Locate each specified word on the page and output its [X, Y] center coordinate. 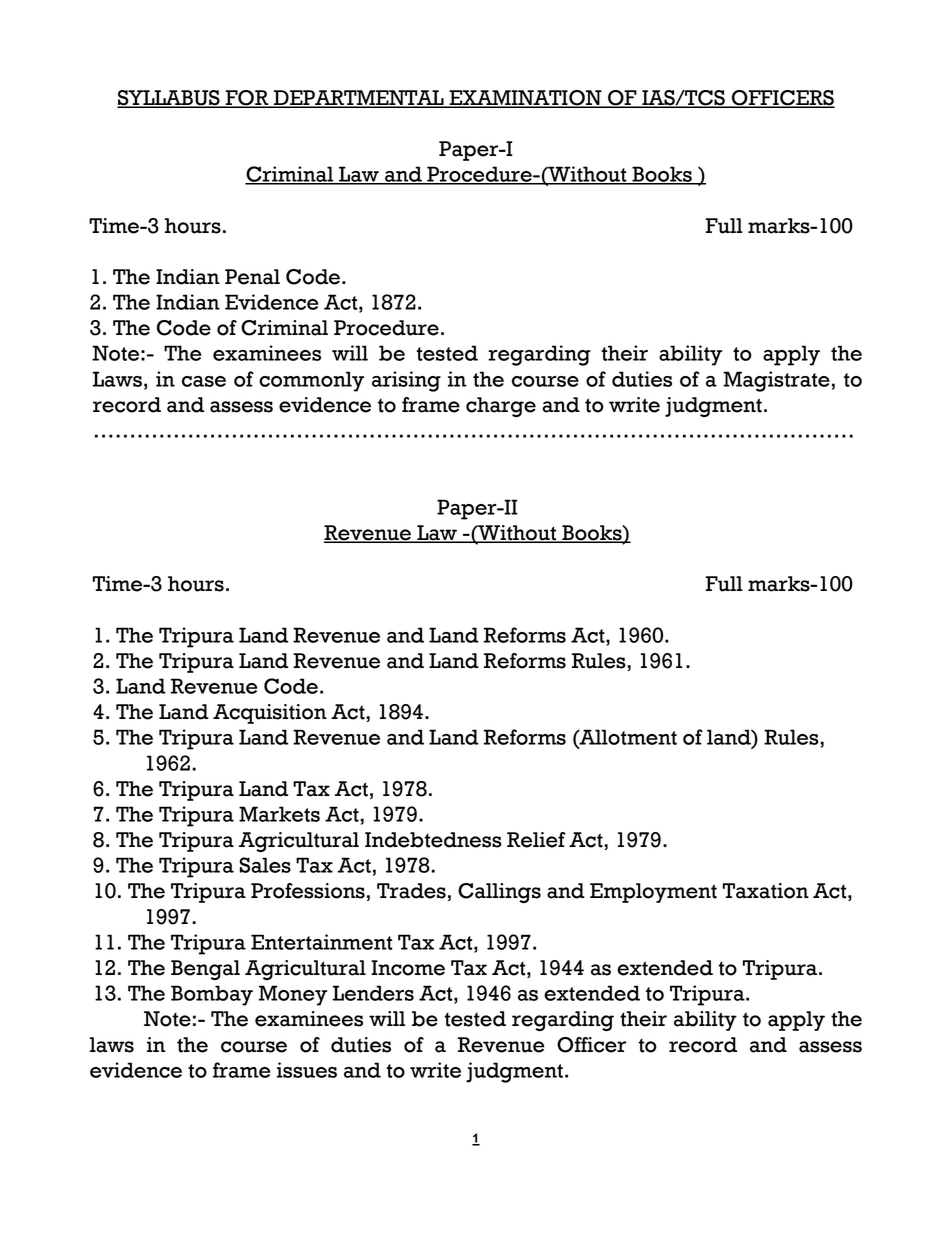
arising [406, 381]
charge [501, 407]
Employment [653, 893]
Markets [279, 814]
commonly [311, 381]
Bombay [212, 995]
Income [408, 968]
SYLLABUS [169, 98]
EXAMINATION [525, 98]
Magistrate [776, 381]
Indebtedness [433, 840]
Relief [536, 840]
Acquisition [270, 714]
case [204, 381]
